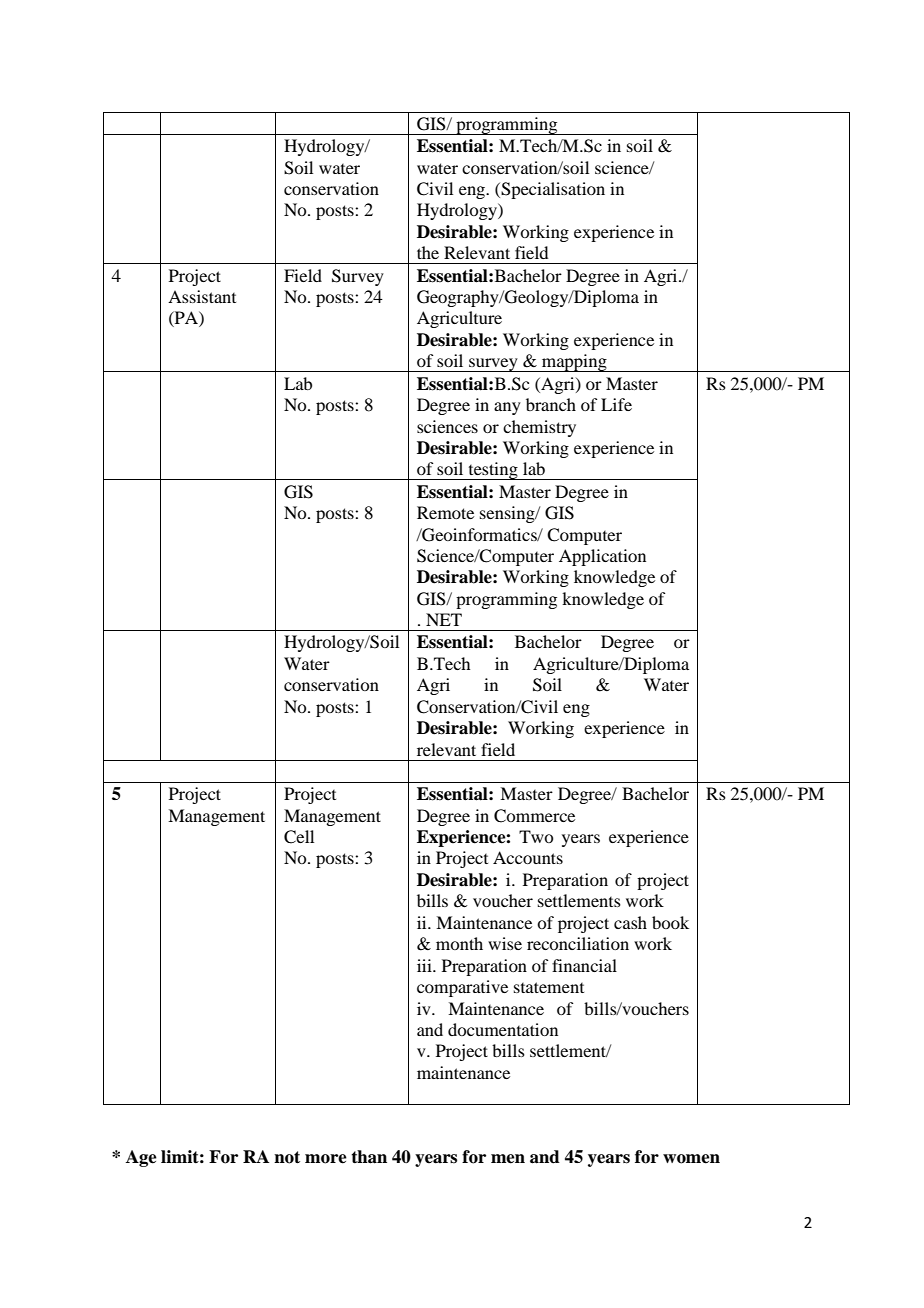 This page has width=924, height=1308. I want to click on Application, so click(602, 557).
